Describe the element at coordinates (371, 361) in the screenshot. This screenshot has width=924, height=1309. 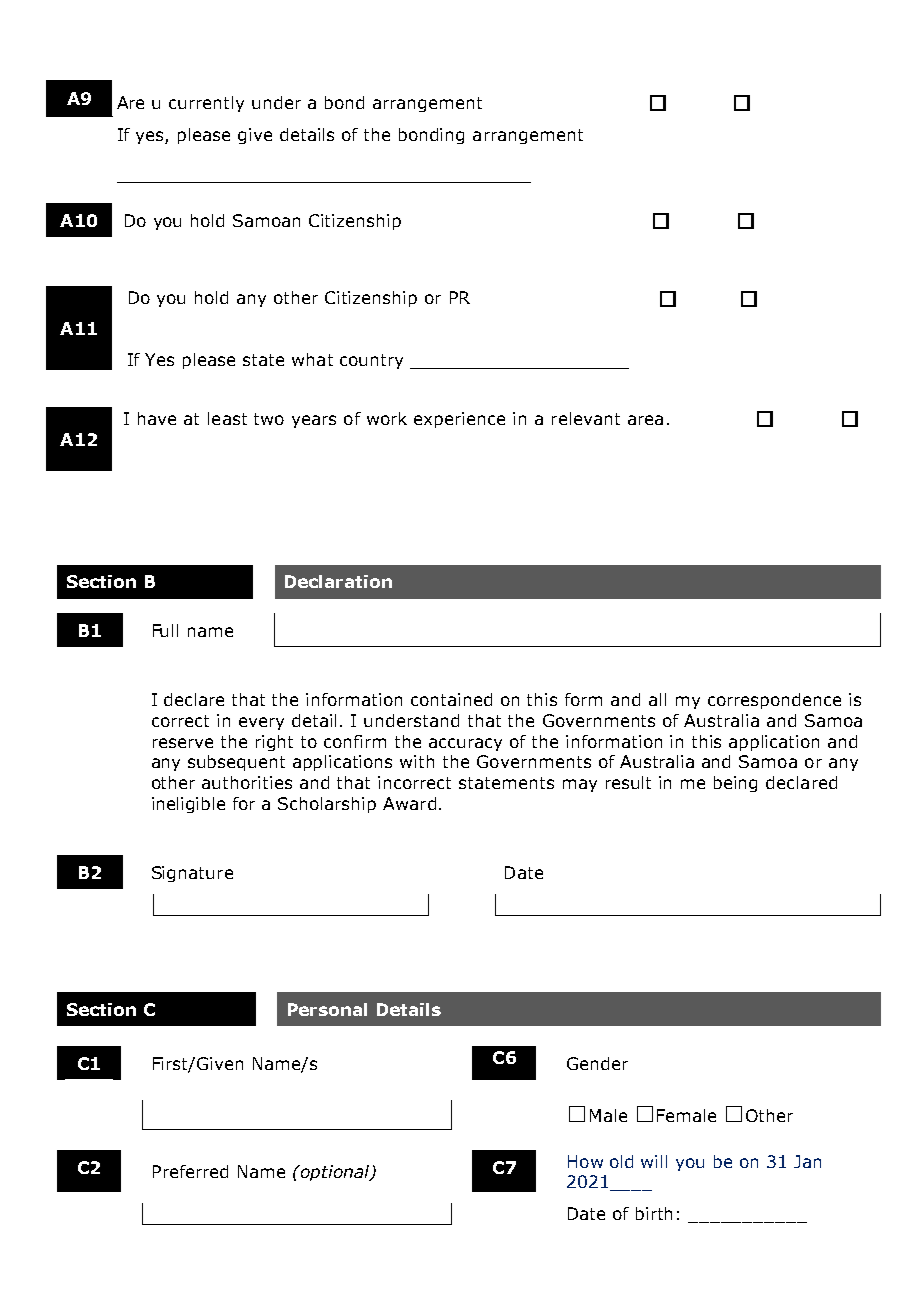
I see `country` at that location.
